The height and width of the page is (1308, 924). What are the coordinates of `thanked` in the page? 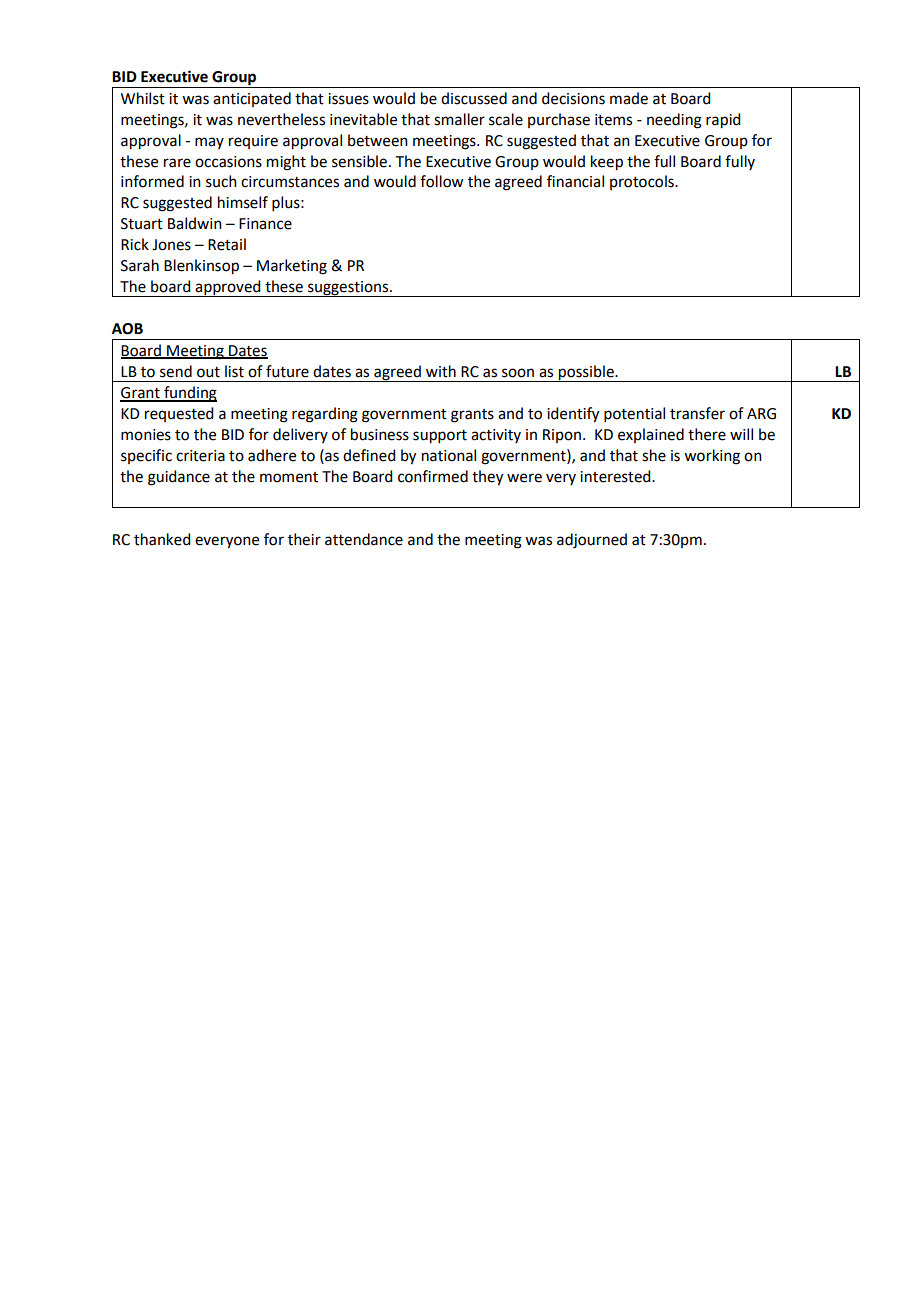 It's located at (162, 539).
